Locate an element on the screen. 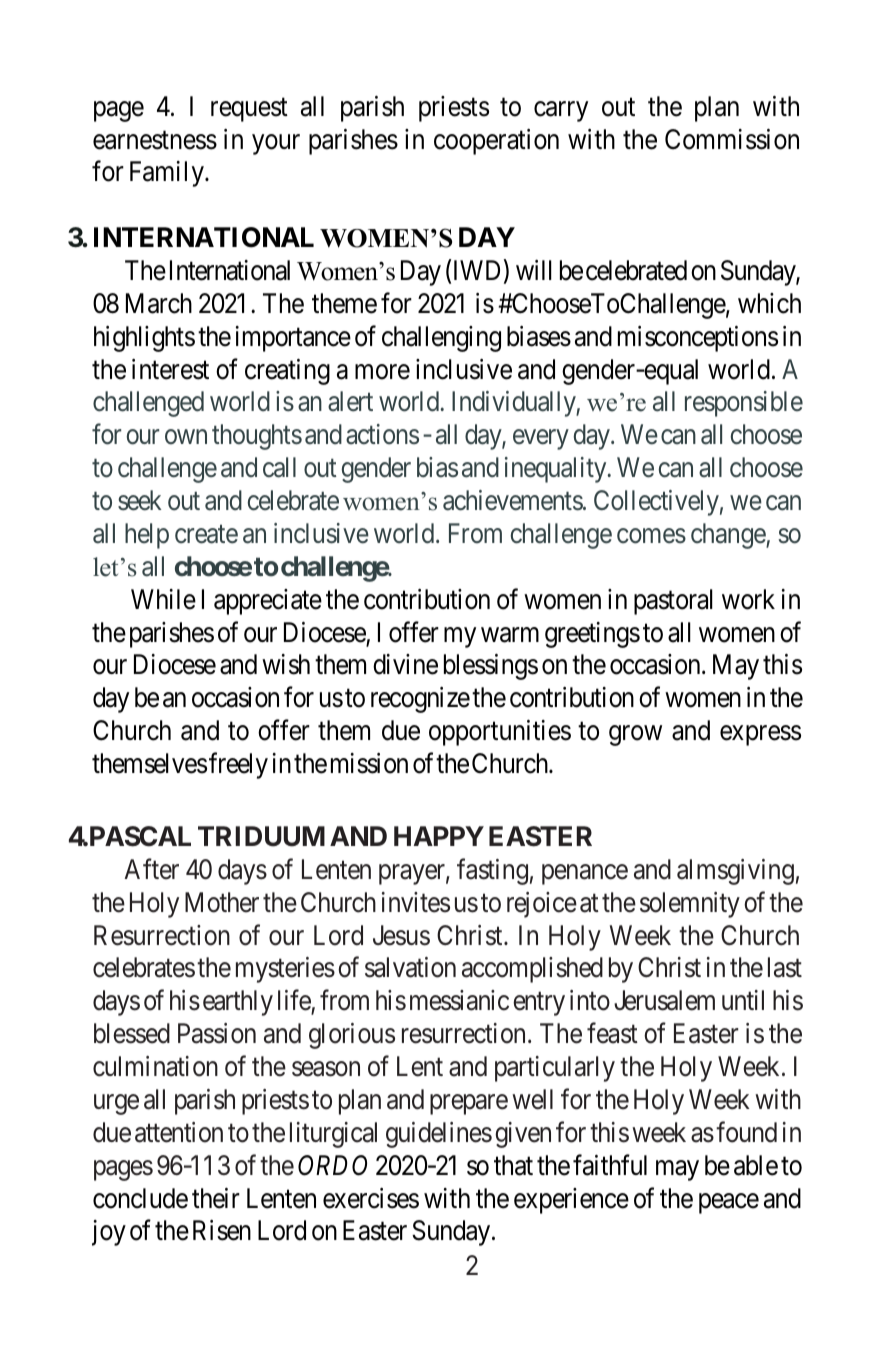 The image size is (893, 1372). earnestness is located at coordinates (155, 140).
